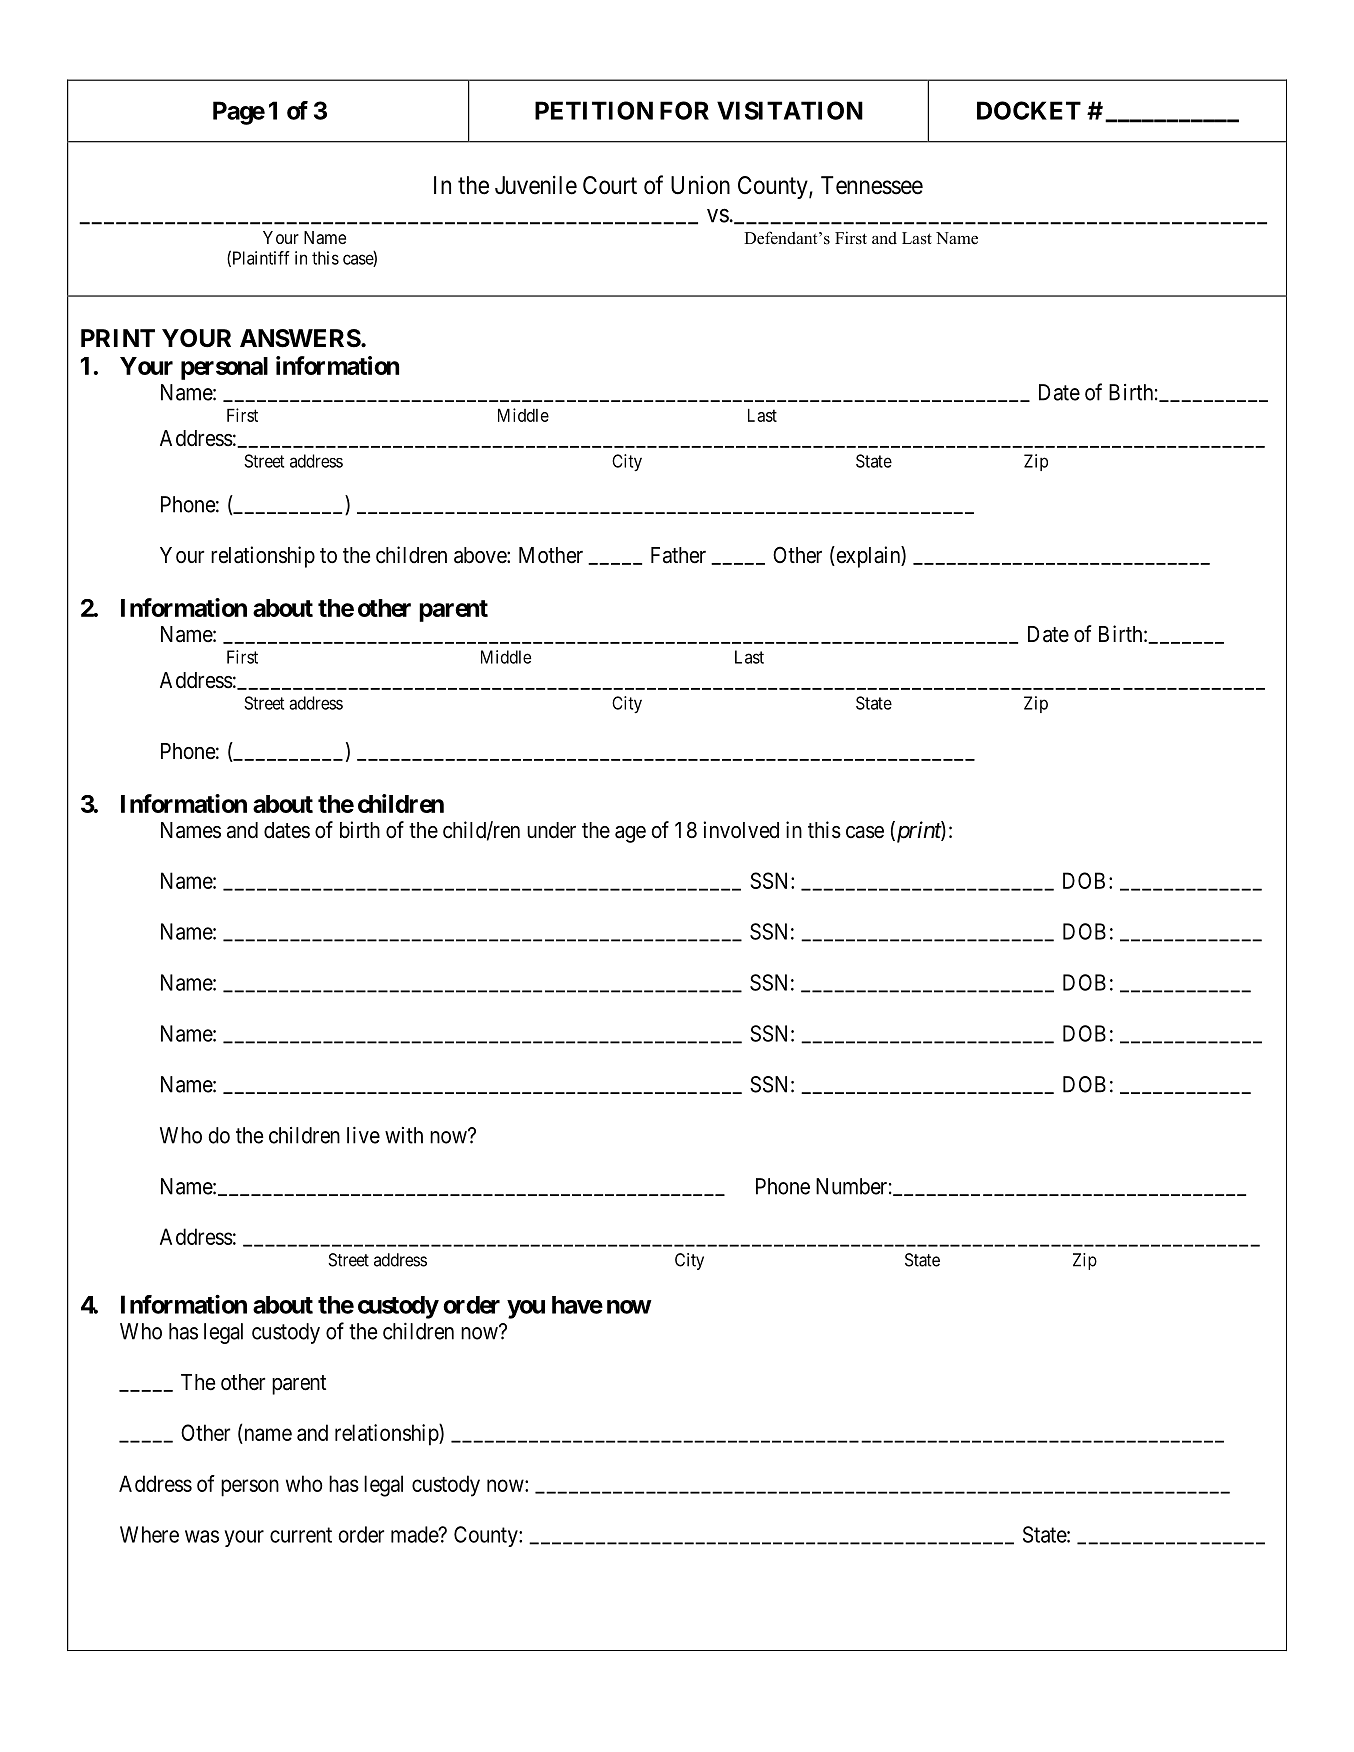 The image size is (1354, 1752). I want to click on above, so click(481, 555).
